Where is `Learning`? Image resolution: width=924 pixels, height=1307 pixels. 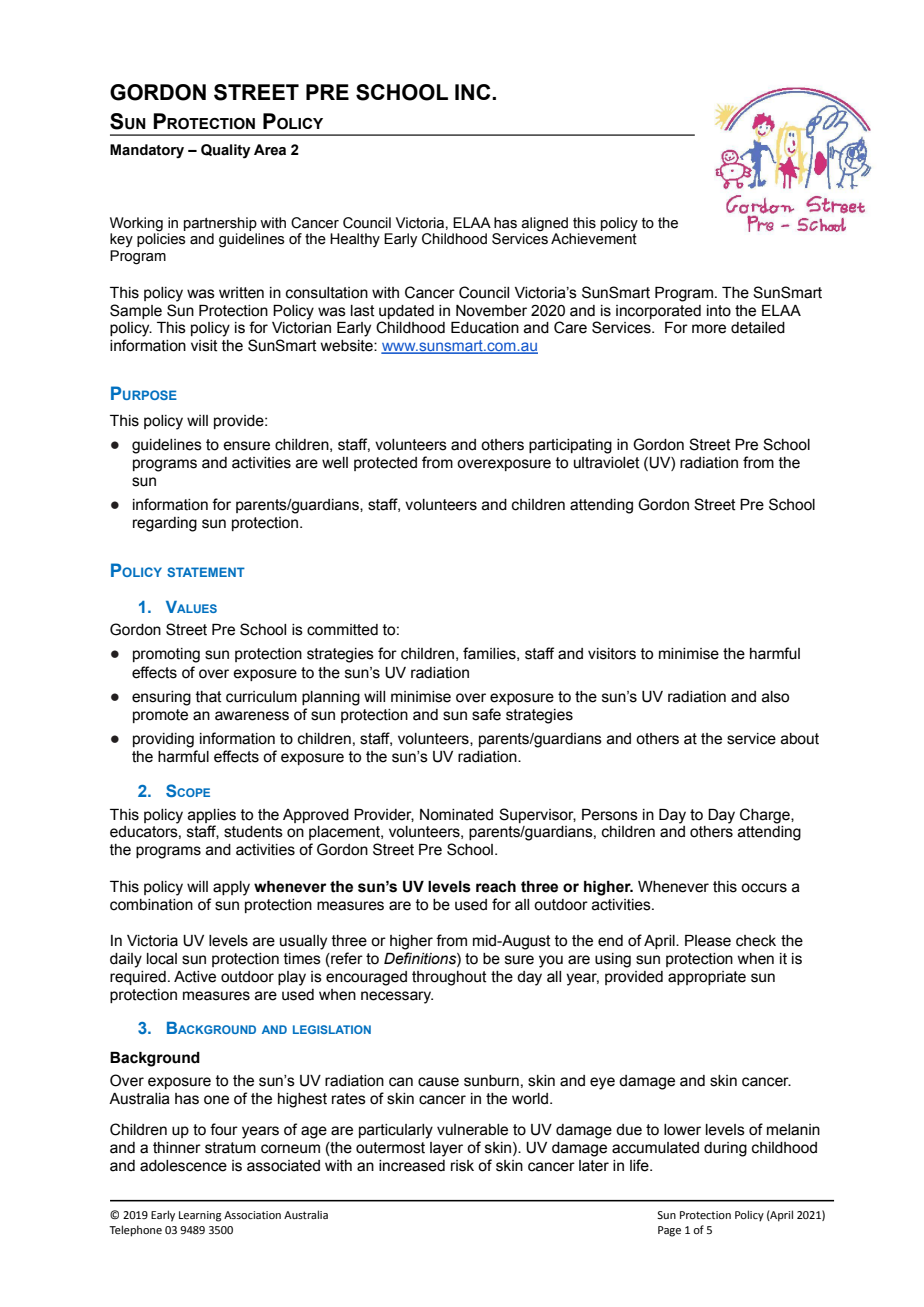 Learning is located at coordinates (200, 1216).
